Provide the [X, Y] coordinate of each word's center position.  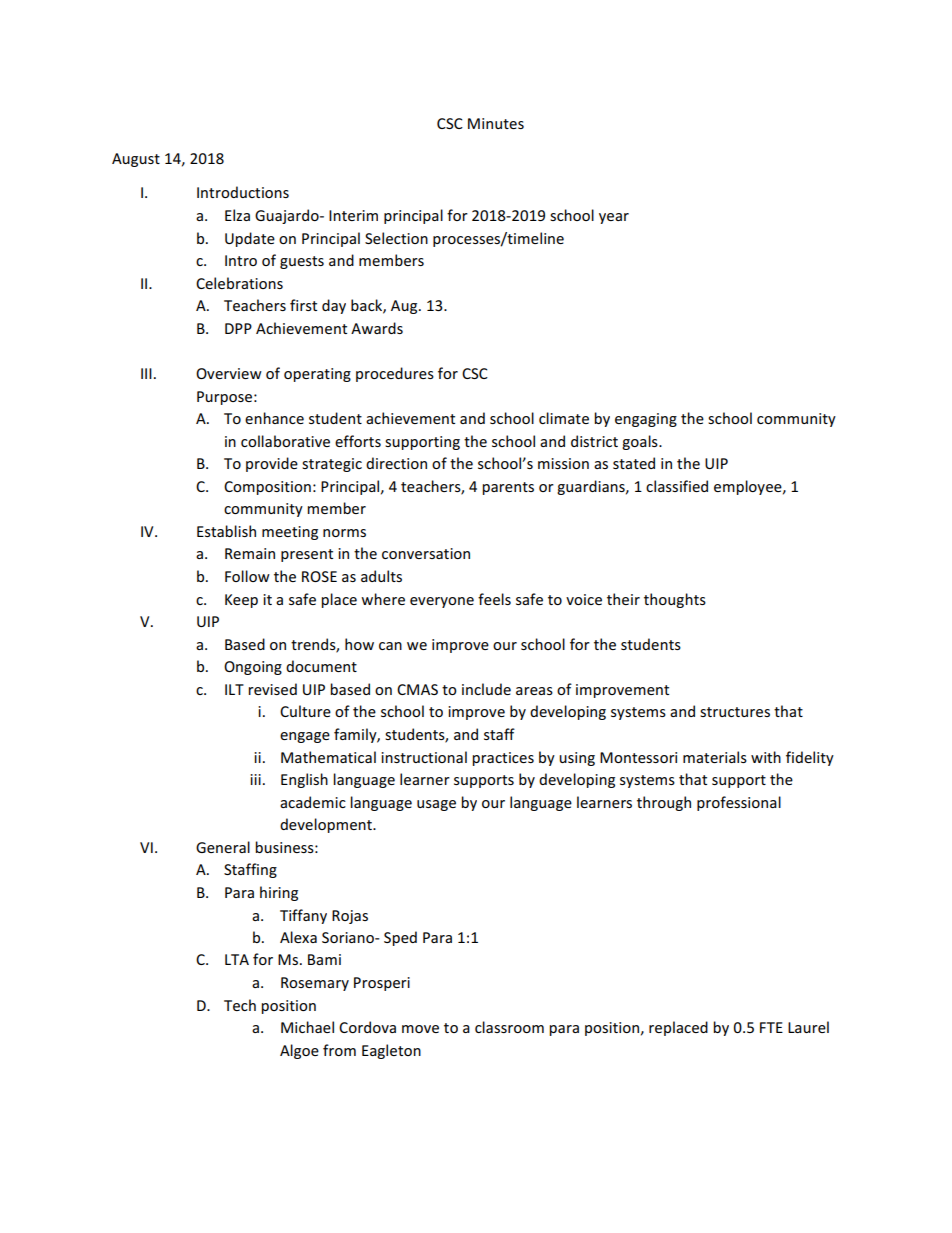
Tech [240, 1005]
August [136, 160]
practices [503, 759]
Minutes [496, 123]
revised [272, 689]
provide [272, 464]
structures [735, 712]
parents [508, 488]
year [614, 218]
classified [677, 486]
